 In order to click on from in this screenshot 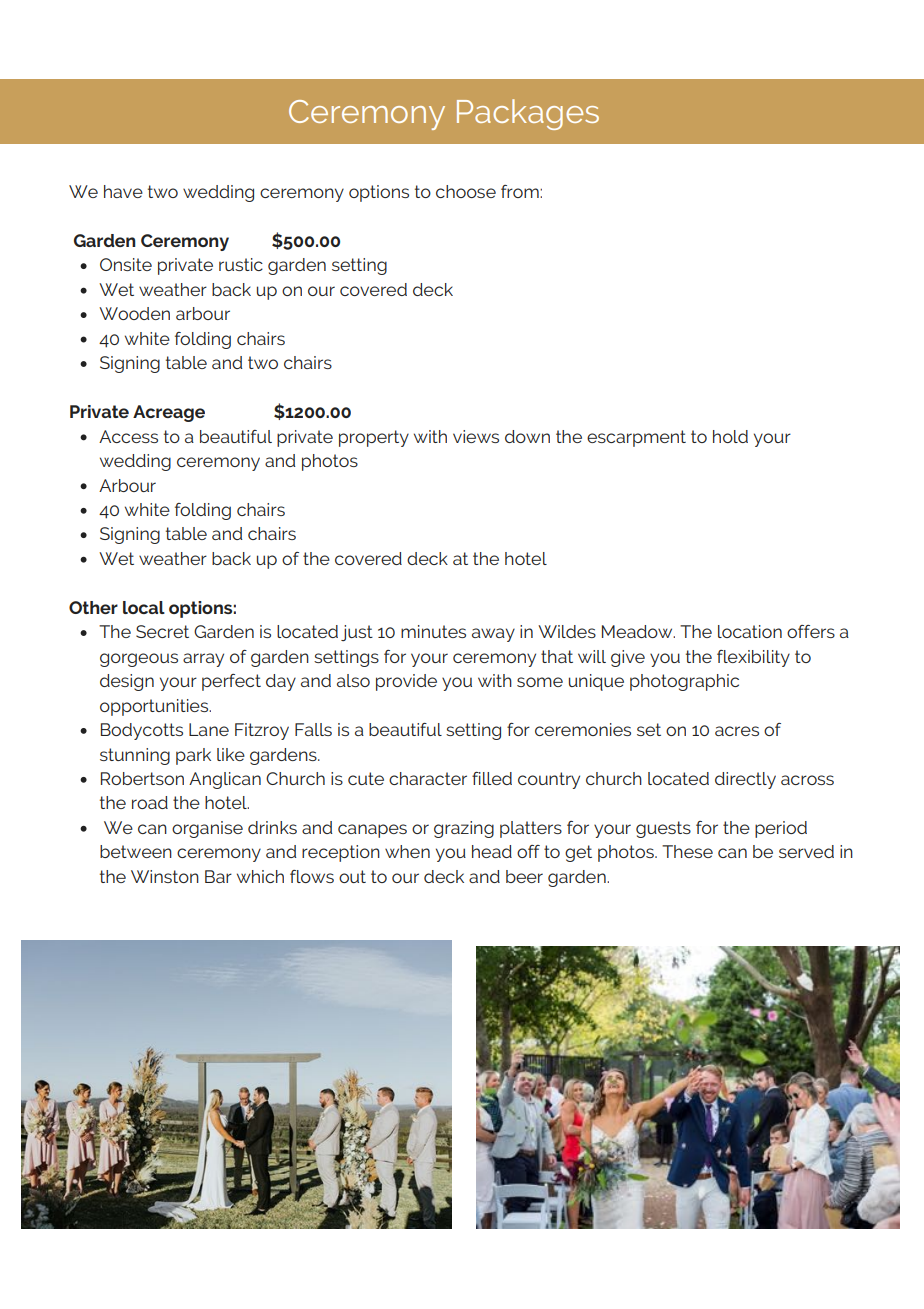, I will do `click(521, 191)`.
